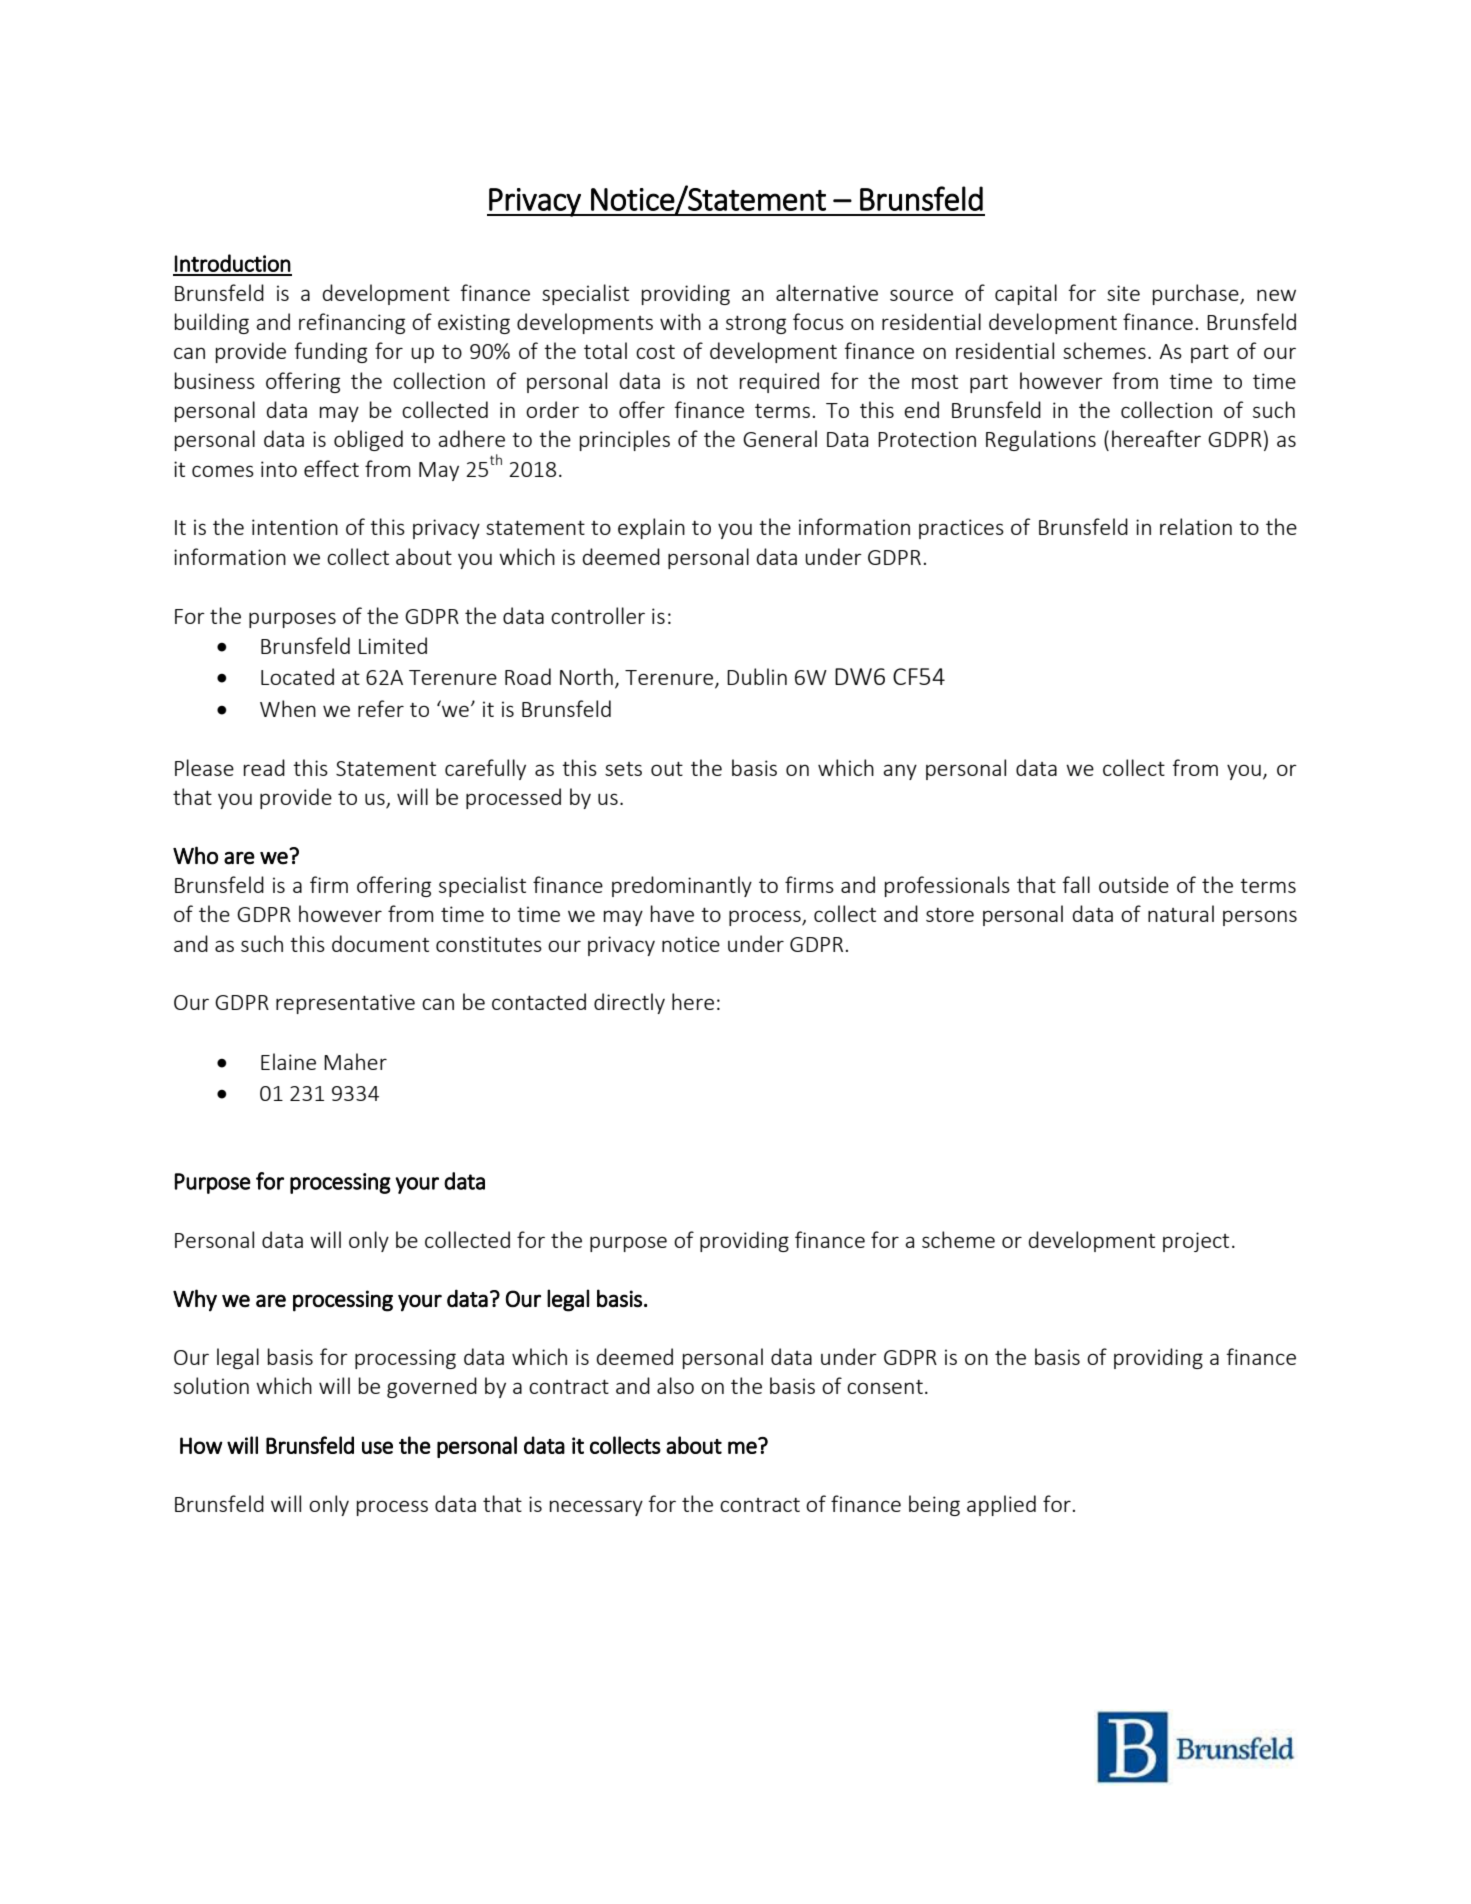  I want to click on site, so click(1123, 293).
